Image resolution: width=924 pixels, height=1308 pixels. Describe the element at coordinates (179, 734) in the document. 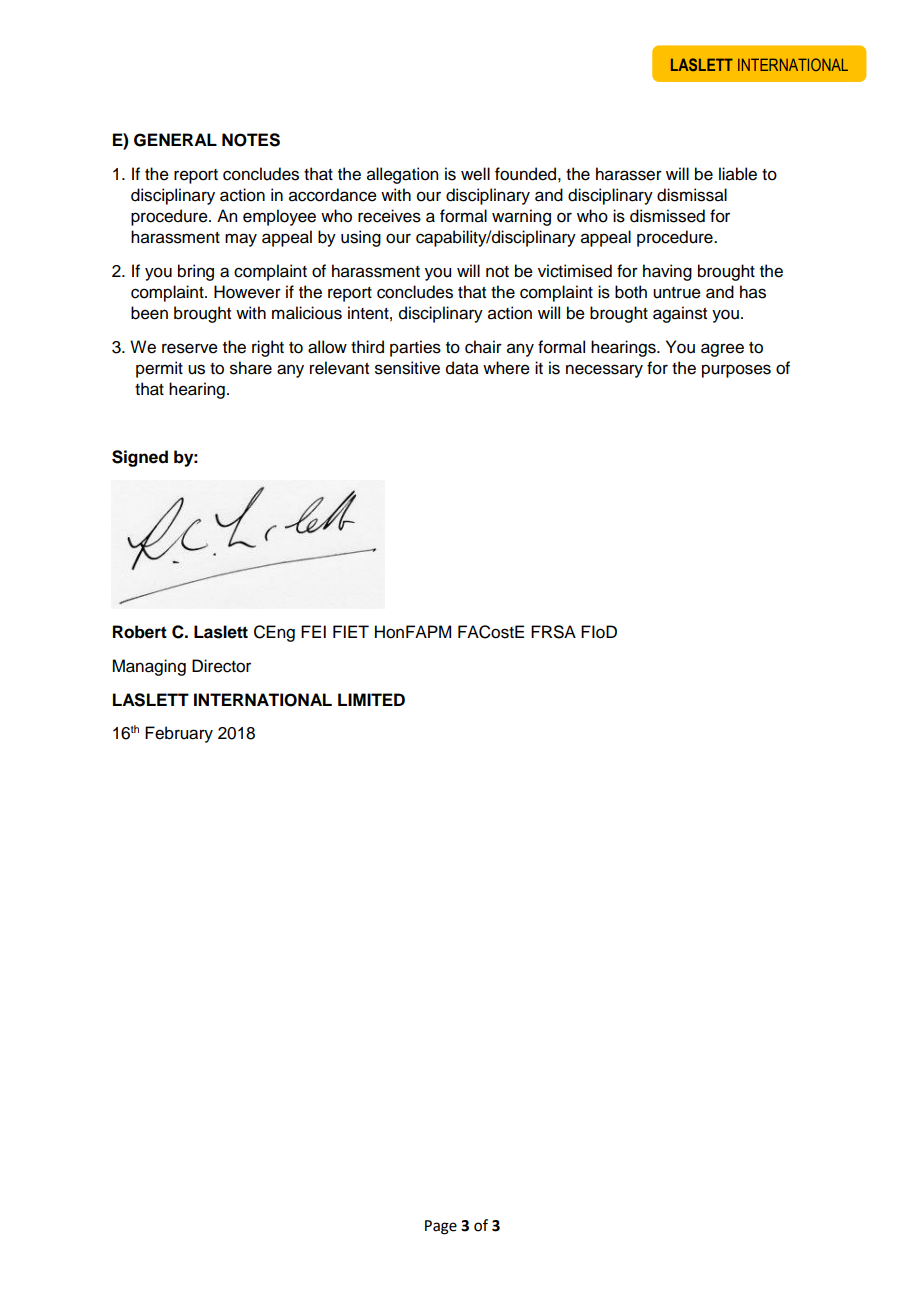

I see `February` at that location.
